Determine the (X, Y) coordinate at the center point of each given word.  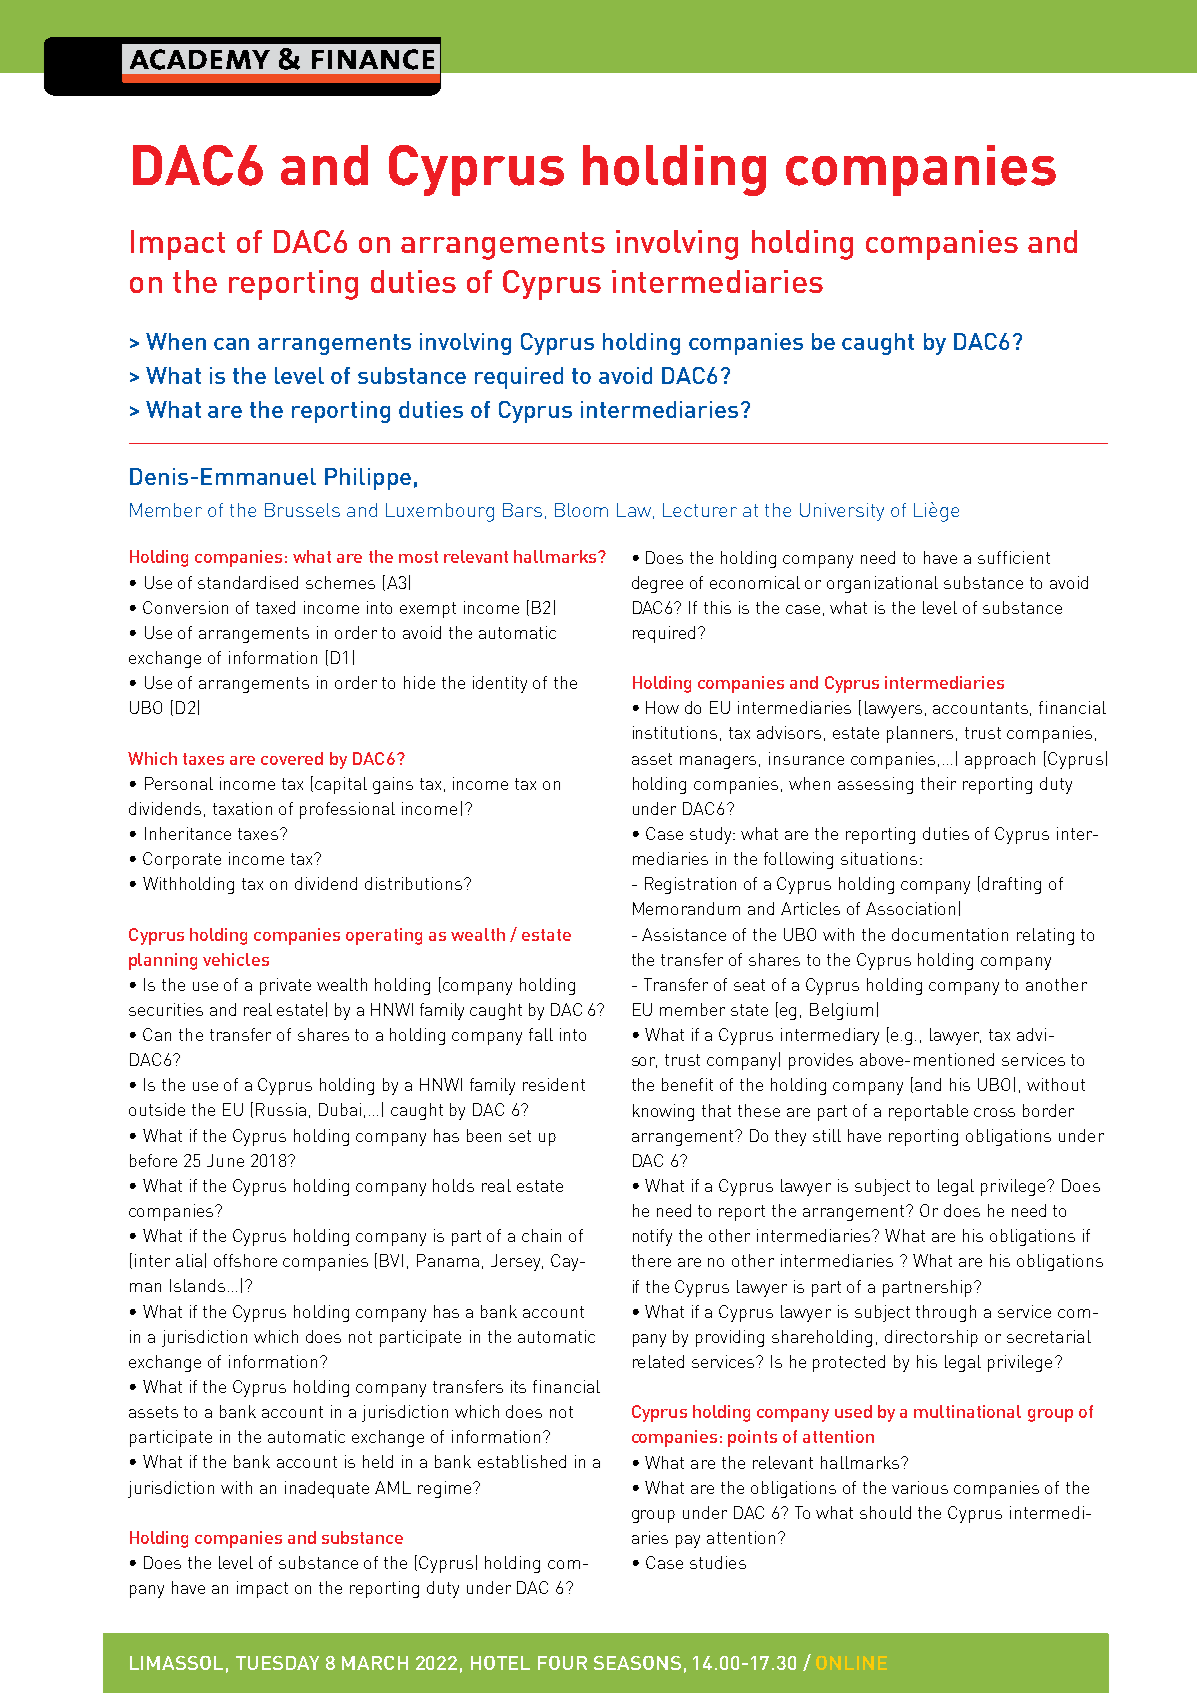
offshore (245, 1260)
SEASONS (637, 1663)
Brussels (302, 510)
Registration (690, 885)
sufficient (1014, 557)
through (946, 1313)
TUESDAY (277, 1663)
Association (910, 908)
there (651, 1260)
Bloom (581, 510)
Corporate (182, 860)
